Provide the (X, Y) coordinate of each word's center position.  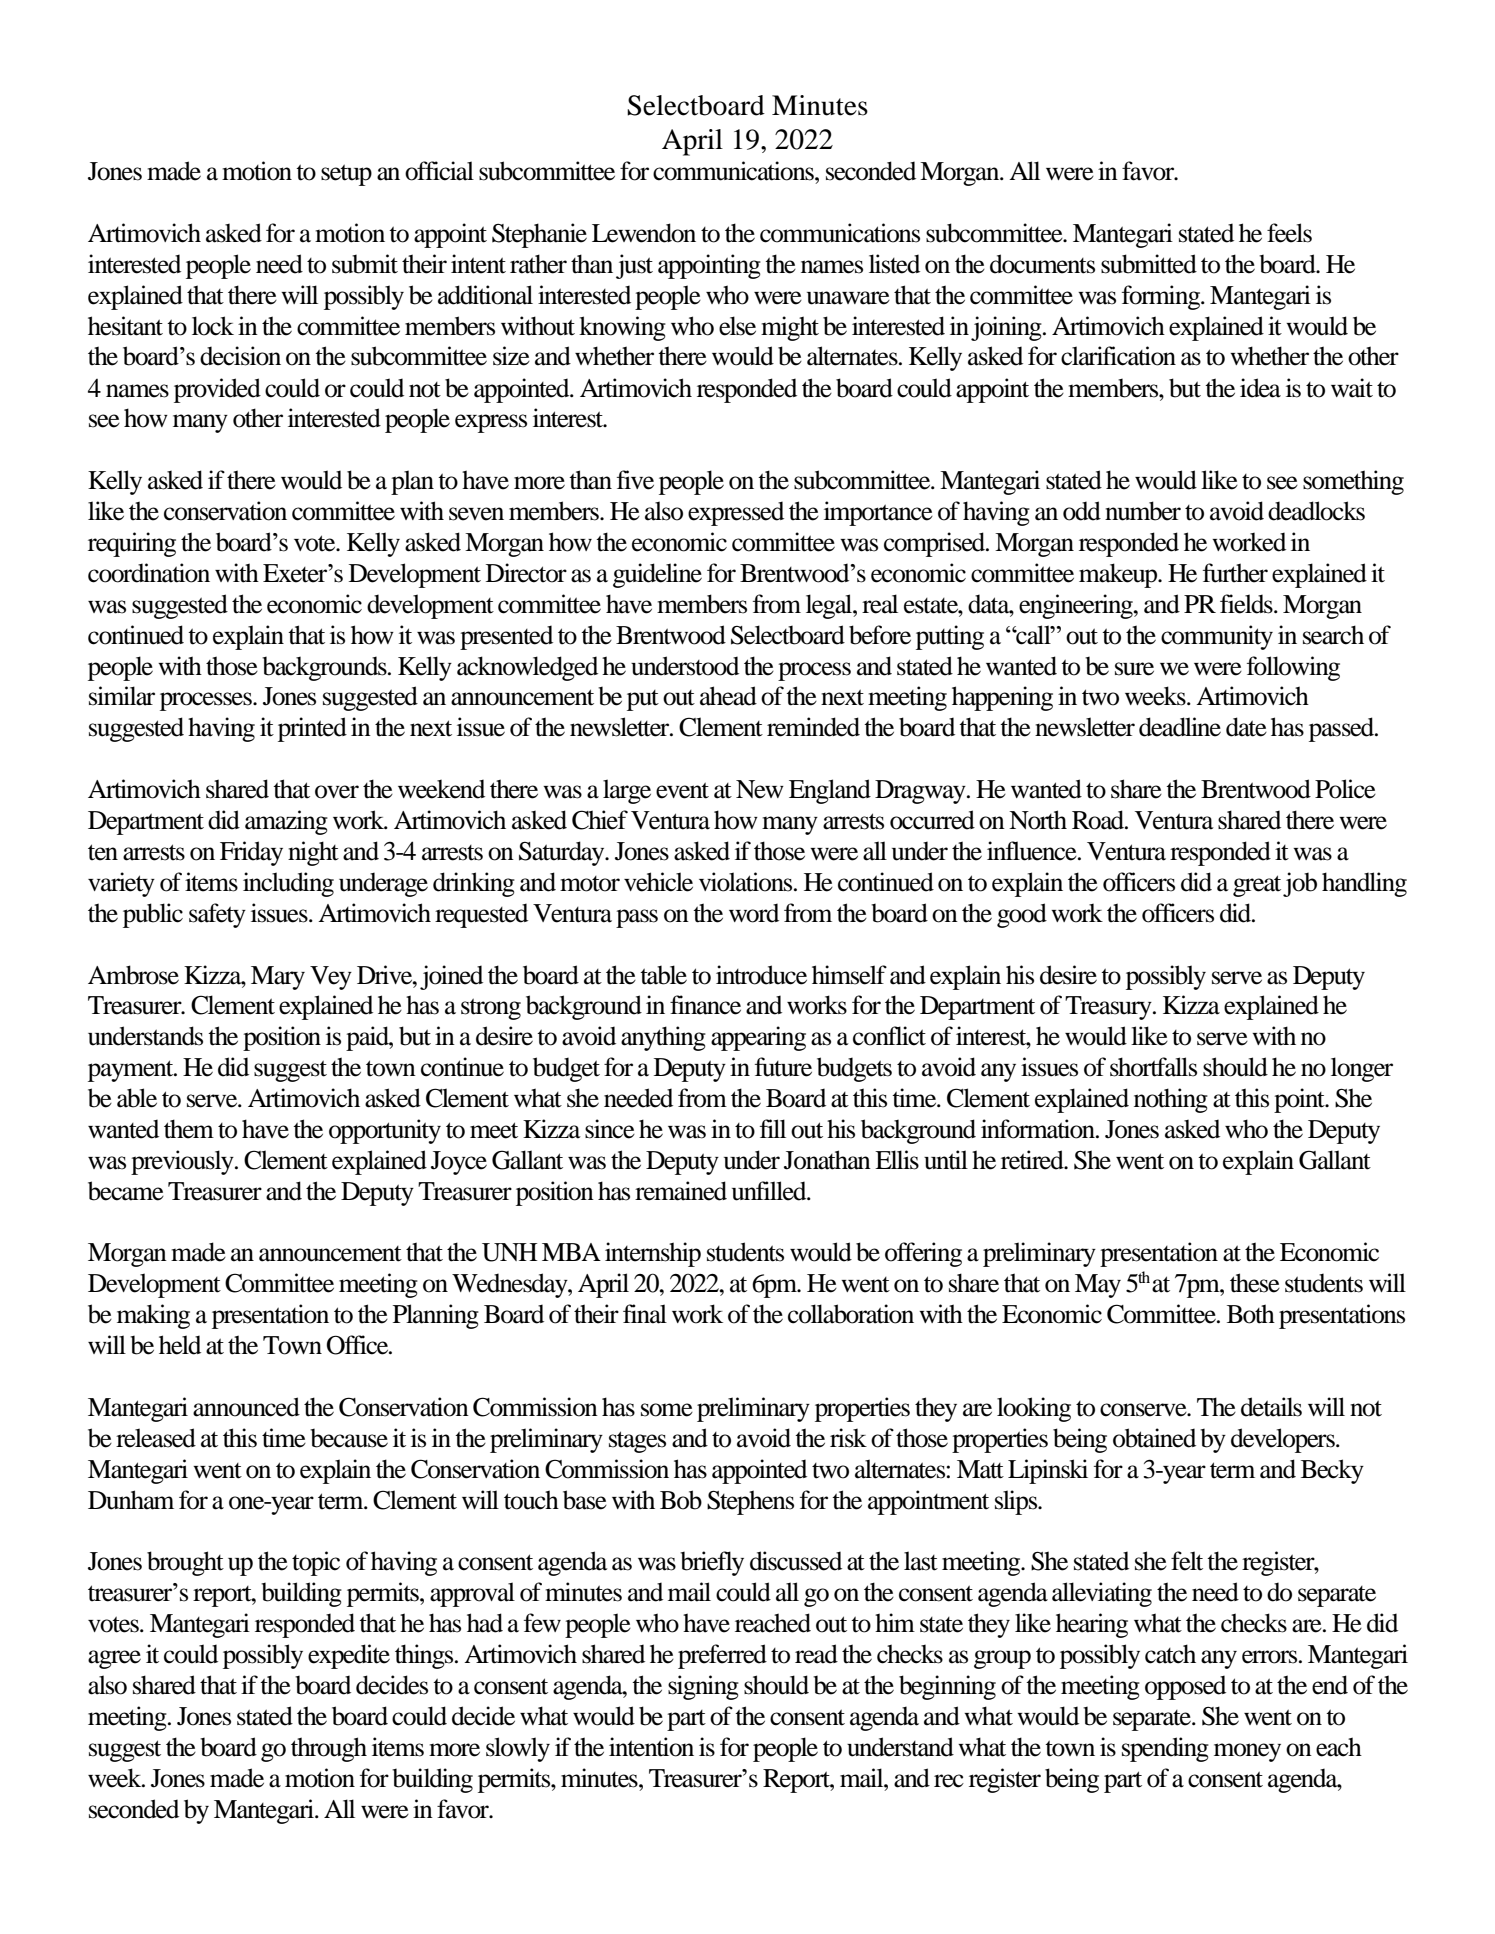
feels (1289, 233)
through (329, 1749)
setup (346, 175)
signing (703, 1687)
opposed (1185, 1687)
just (634, 266)
